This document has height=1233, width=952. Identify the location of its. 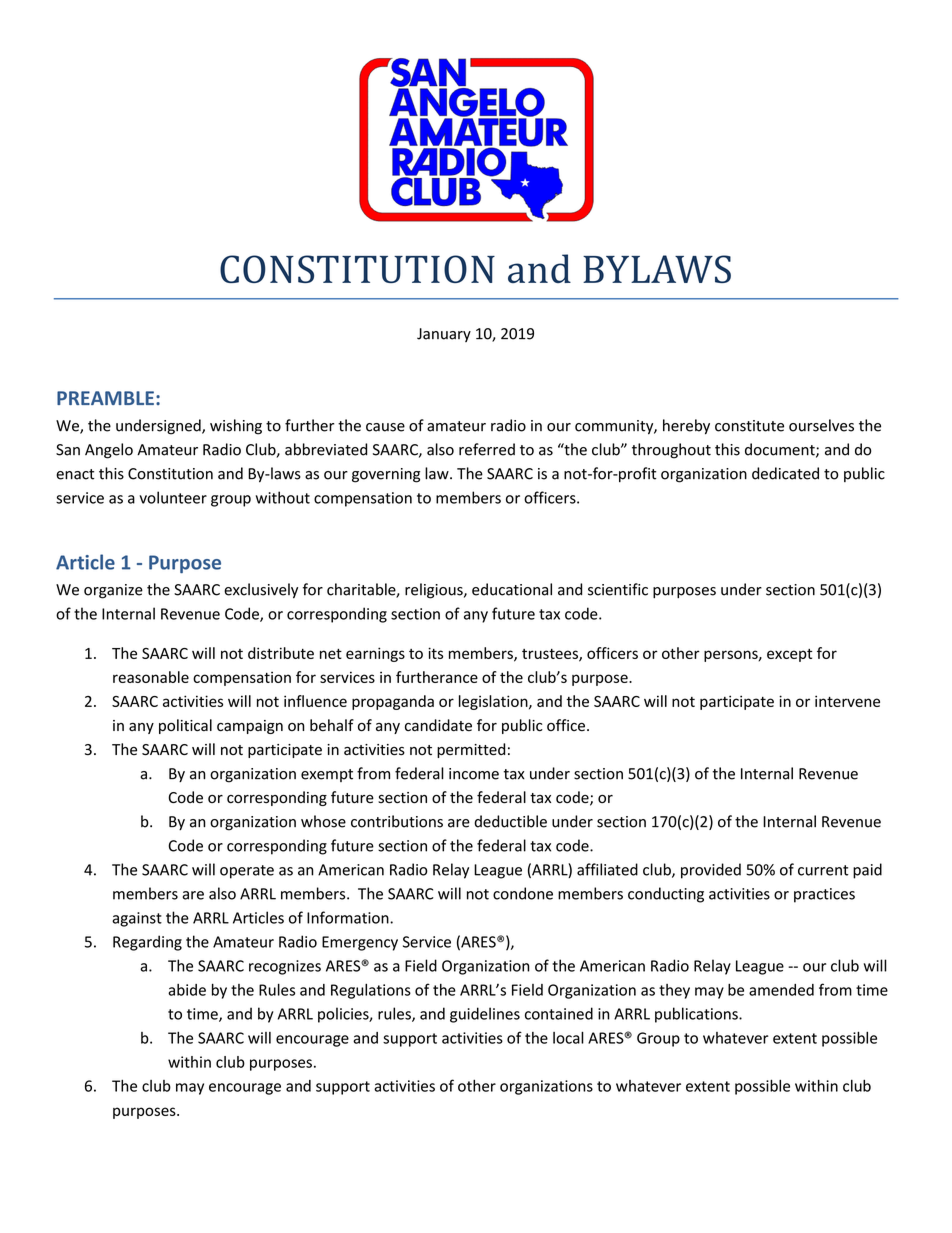
(435, 653).
